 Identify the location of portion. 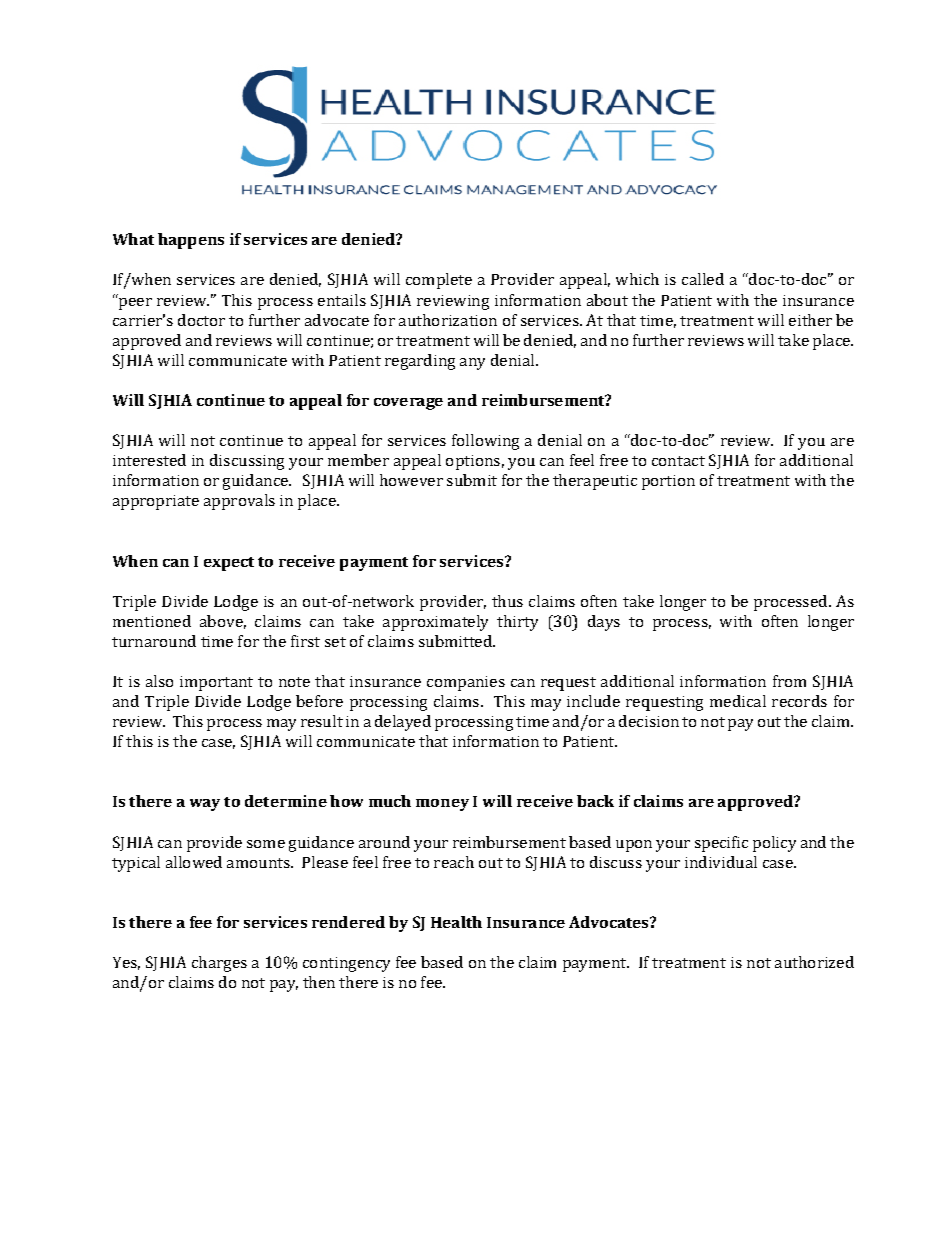
(668, 482).
